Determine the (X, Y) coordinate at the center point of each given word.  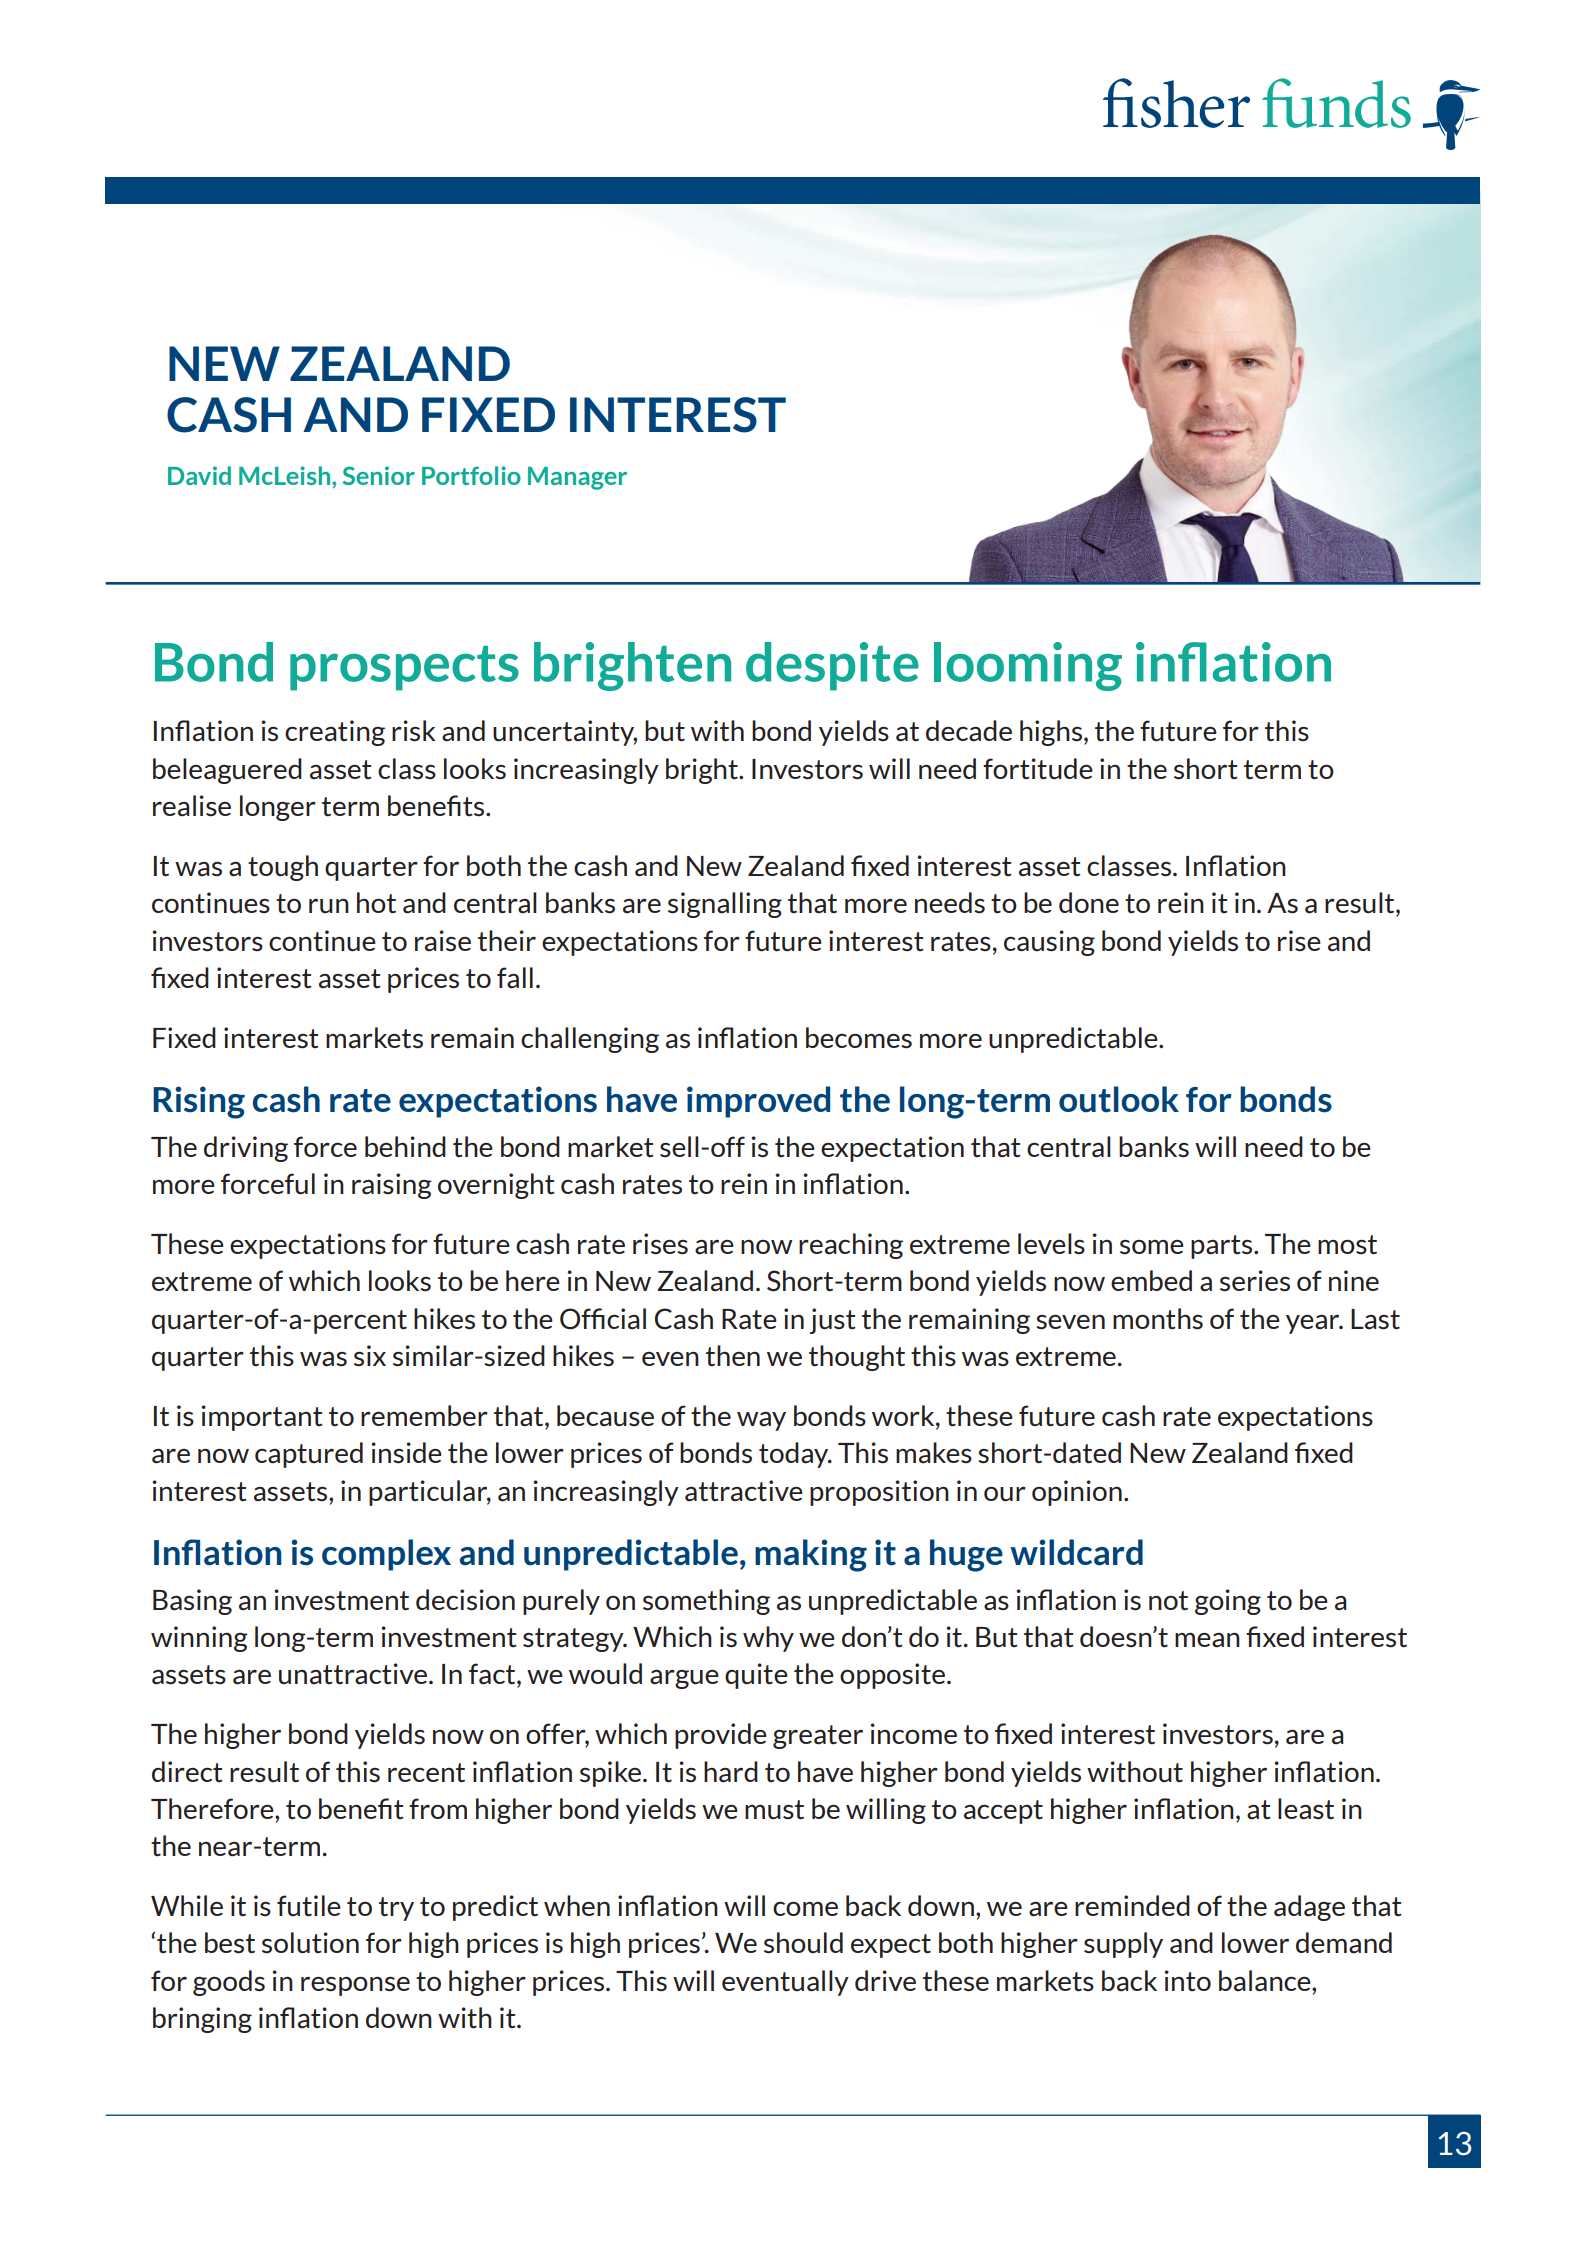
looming (1028, 666)
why (768, 1639)
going (1228, 1602)
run (329, 906)
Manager (577, 478)
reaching (851, 1246)
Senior (379, 475)
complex (386, 1555)
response (355, 1986)
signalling (725, 905)
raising (392, 1186)
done (1089, 902)
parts (1223, 1247)
